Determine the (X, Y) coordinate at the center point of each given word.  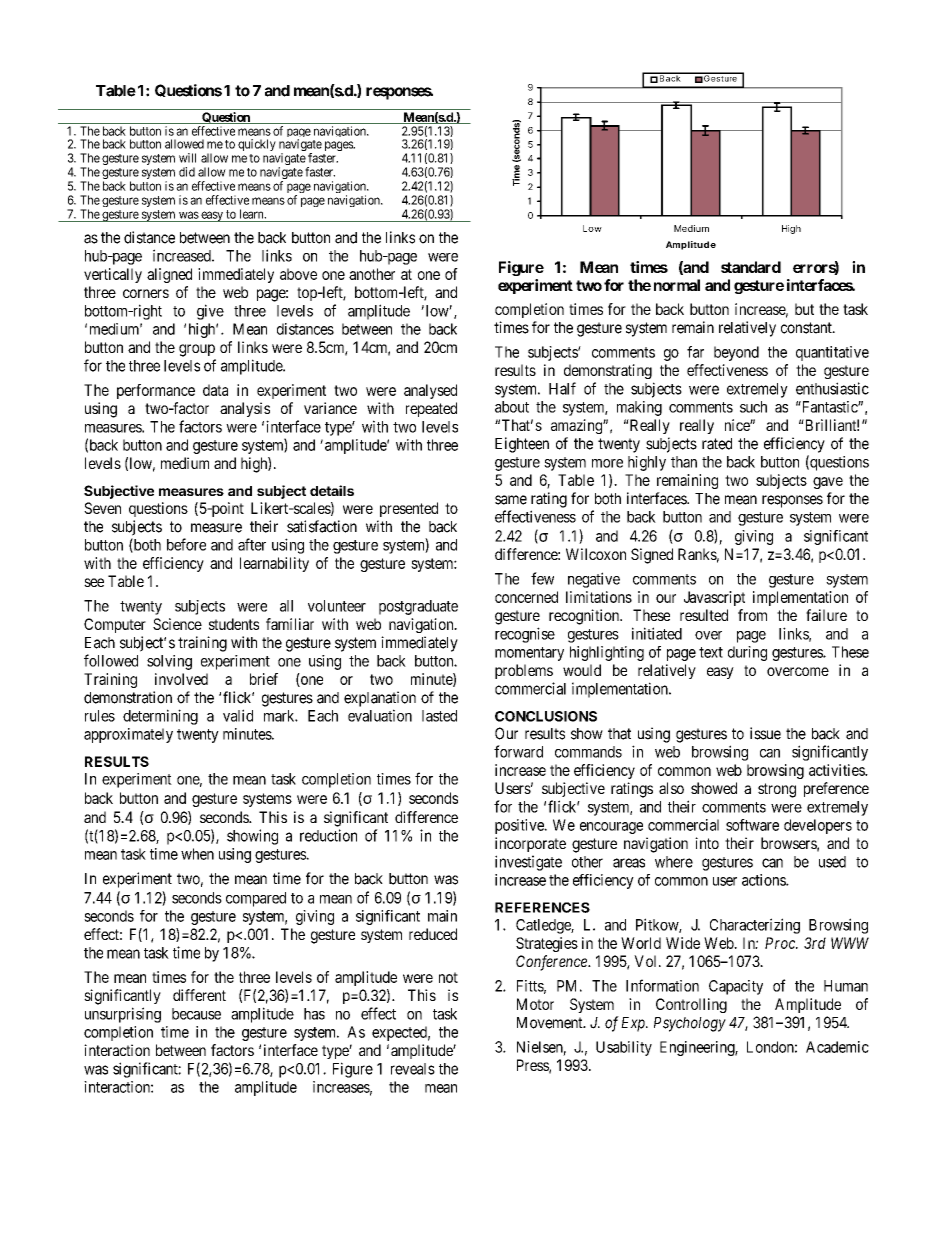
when (197, 854)
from (752, 615)
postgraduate (418, 607)
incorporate (530, 844)
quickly (257, 145)
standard (751, 267)
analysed (430, 391)
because (196, 1014)
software (752, 825)
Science (177, 624)
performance (156, 391)
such (753, 407)
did (187, 172)
